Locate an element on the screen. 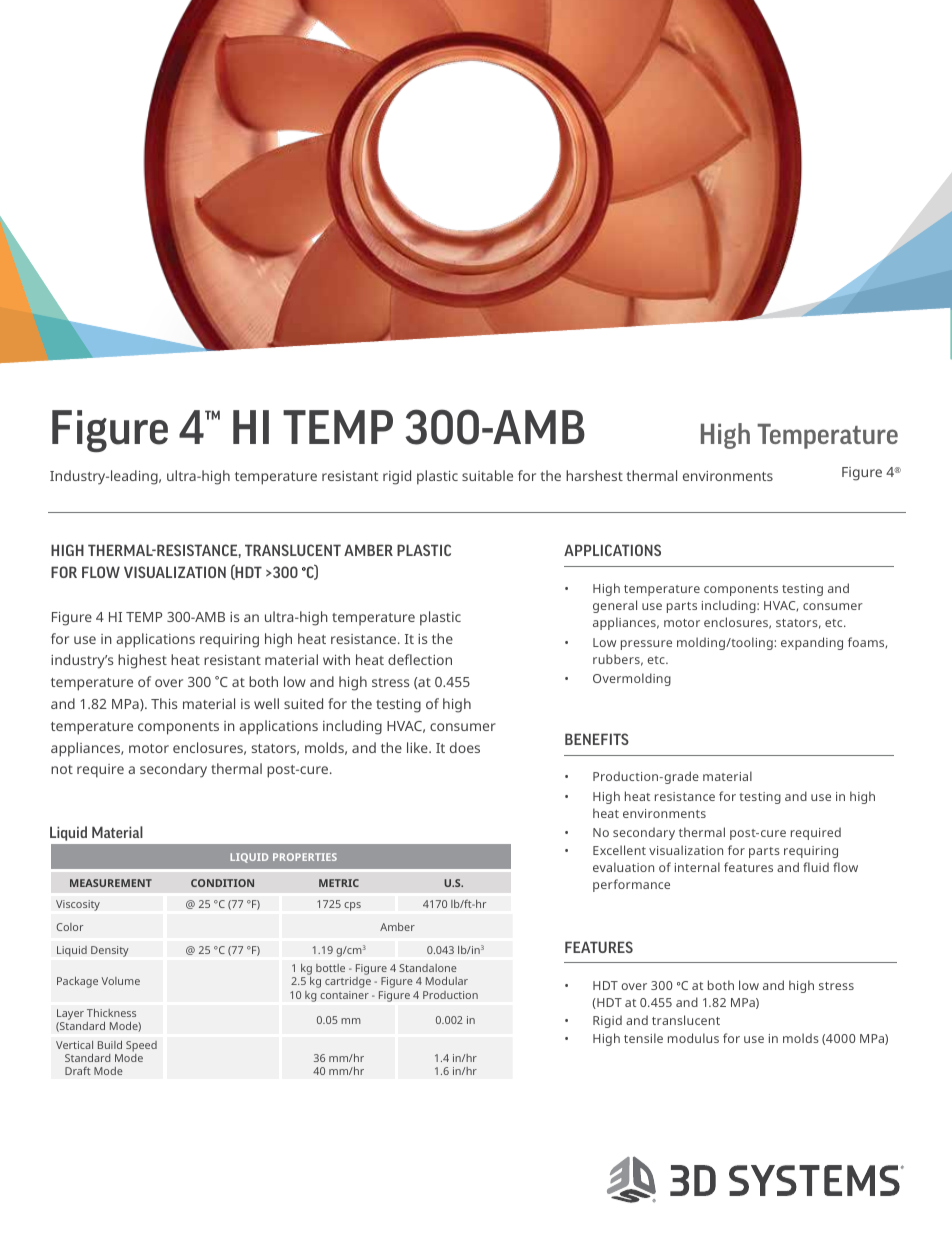 This screenshot has width=952, height=1233. Speed is located at coordinates (141, 1048).
